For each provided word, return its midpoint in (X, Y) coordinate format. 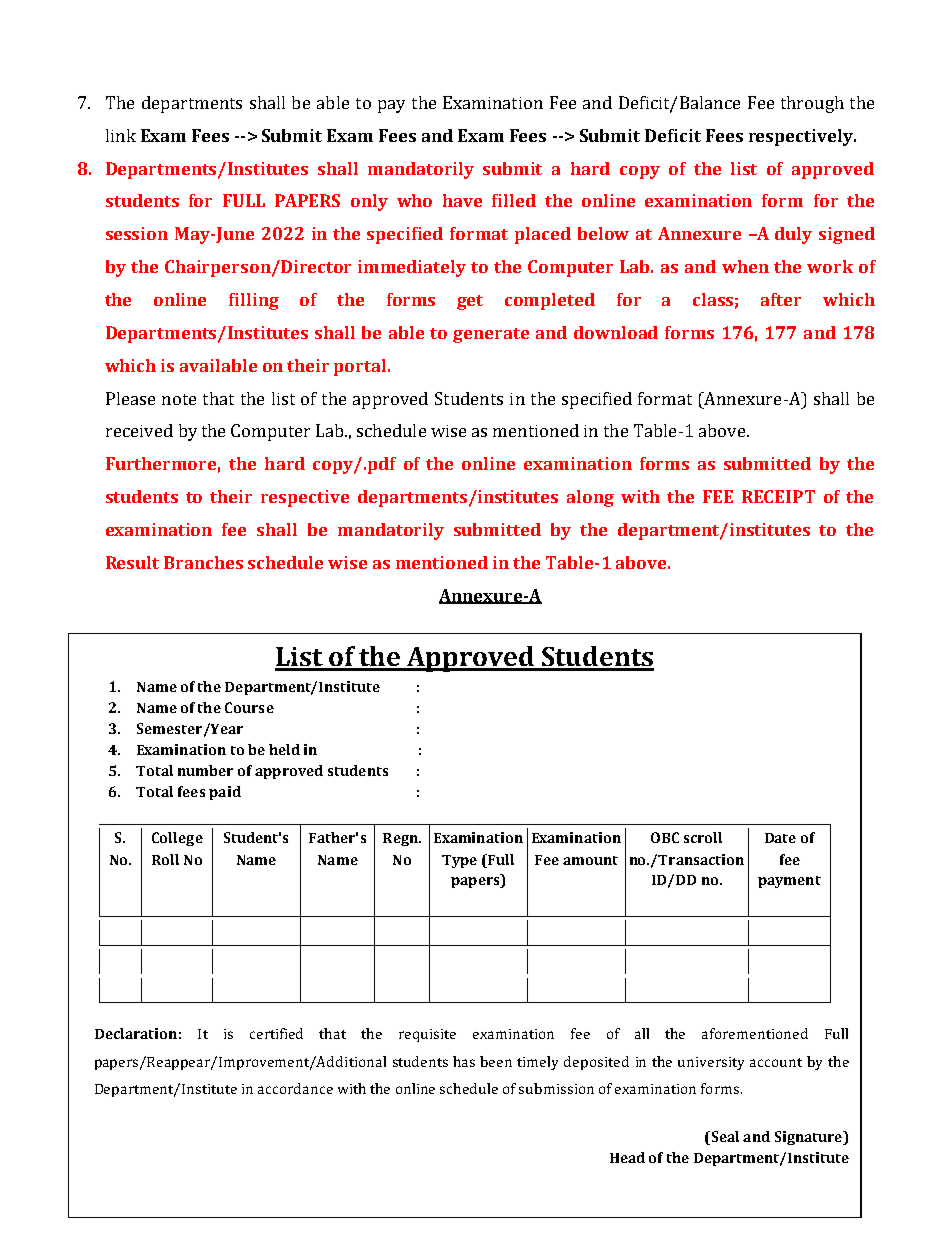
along (590, 498)
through (812, 104)
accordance (295, 1088)
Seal (724, 1138)
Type (459, 861)
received (139, 430)
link (121, 135)
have (462, 200)
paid (225, 793)
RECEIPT (778, 496)
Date (780, 838)
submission (556, 1088)
